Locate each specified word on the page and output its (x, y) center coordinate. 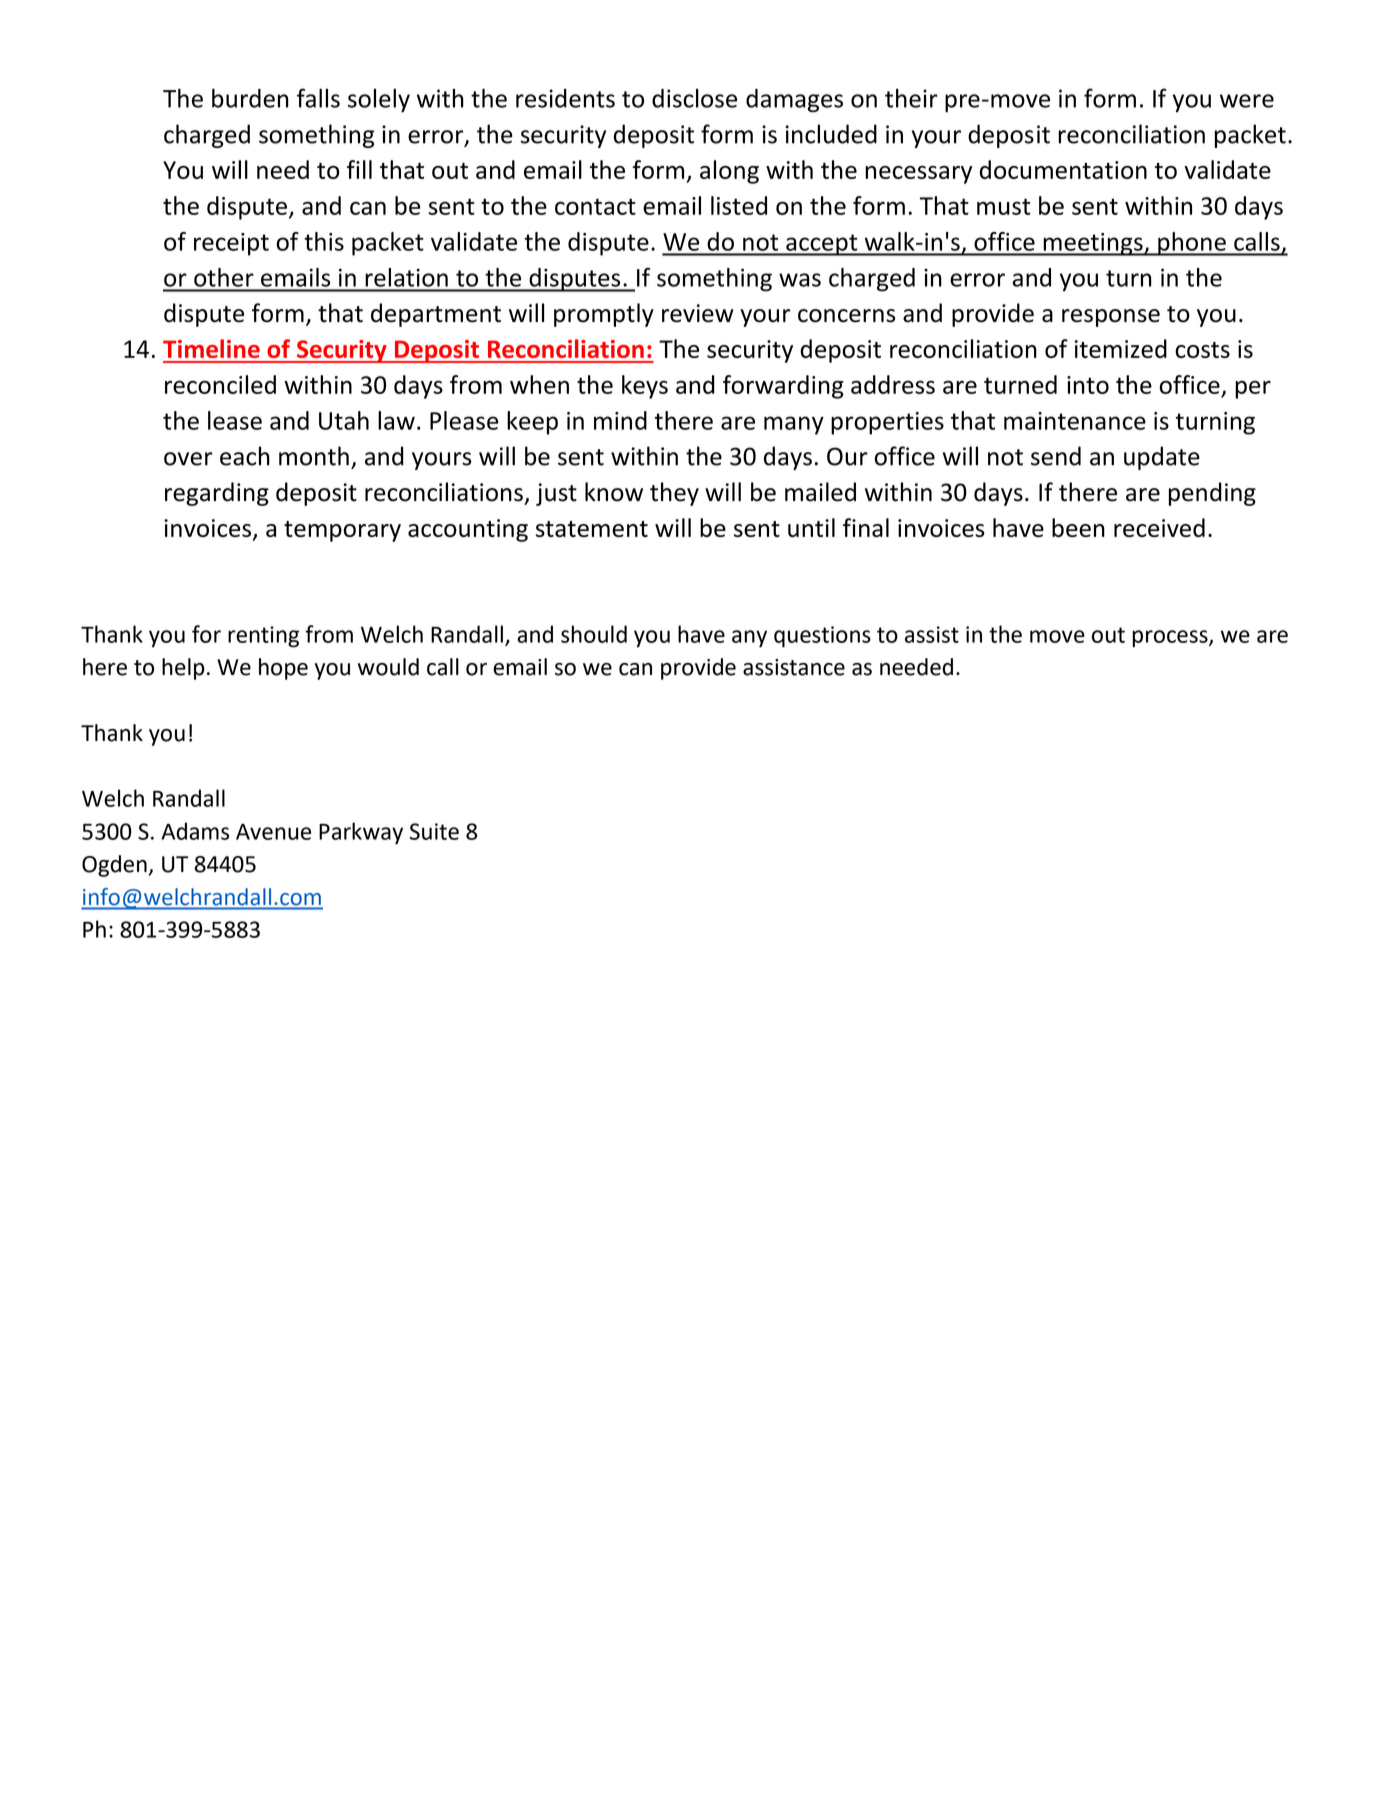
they (674, 494)
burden (250, 98)
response (1111, 318)
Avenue (273, 832)
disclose (694, 98)
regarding (217, 494)
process (1171, 639)
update (1162, 458)
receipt (231, 244)
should (594, 634)
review (698, 313)
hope (283, 669)
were (1247, 101)
